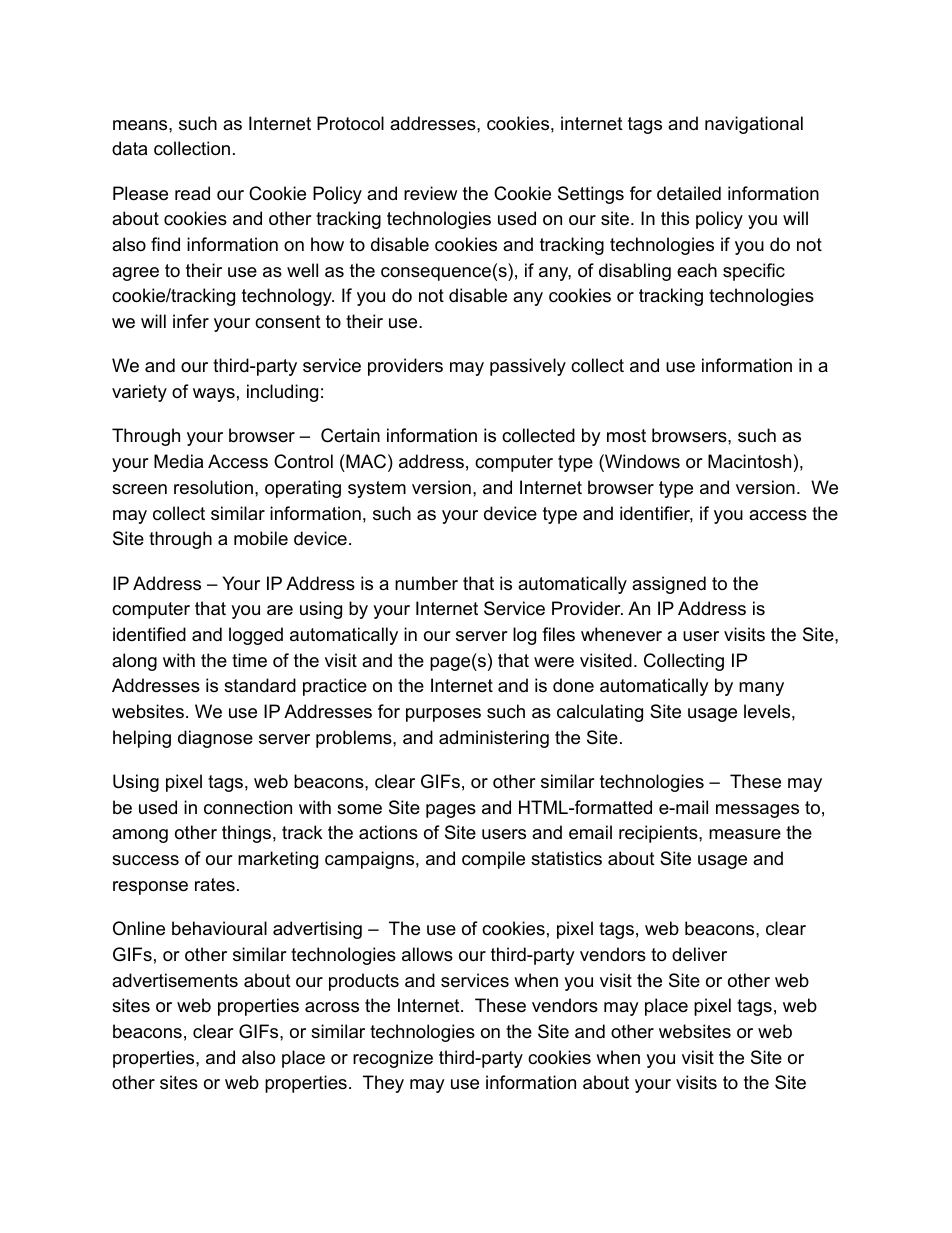 This image has width=952, height=1233. I want to click on things, so click(246, 834).
